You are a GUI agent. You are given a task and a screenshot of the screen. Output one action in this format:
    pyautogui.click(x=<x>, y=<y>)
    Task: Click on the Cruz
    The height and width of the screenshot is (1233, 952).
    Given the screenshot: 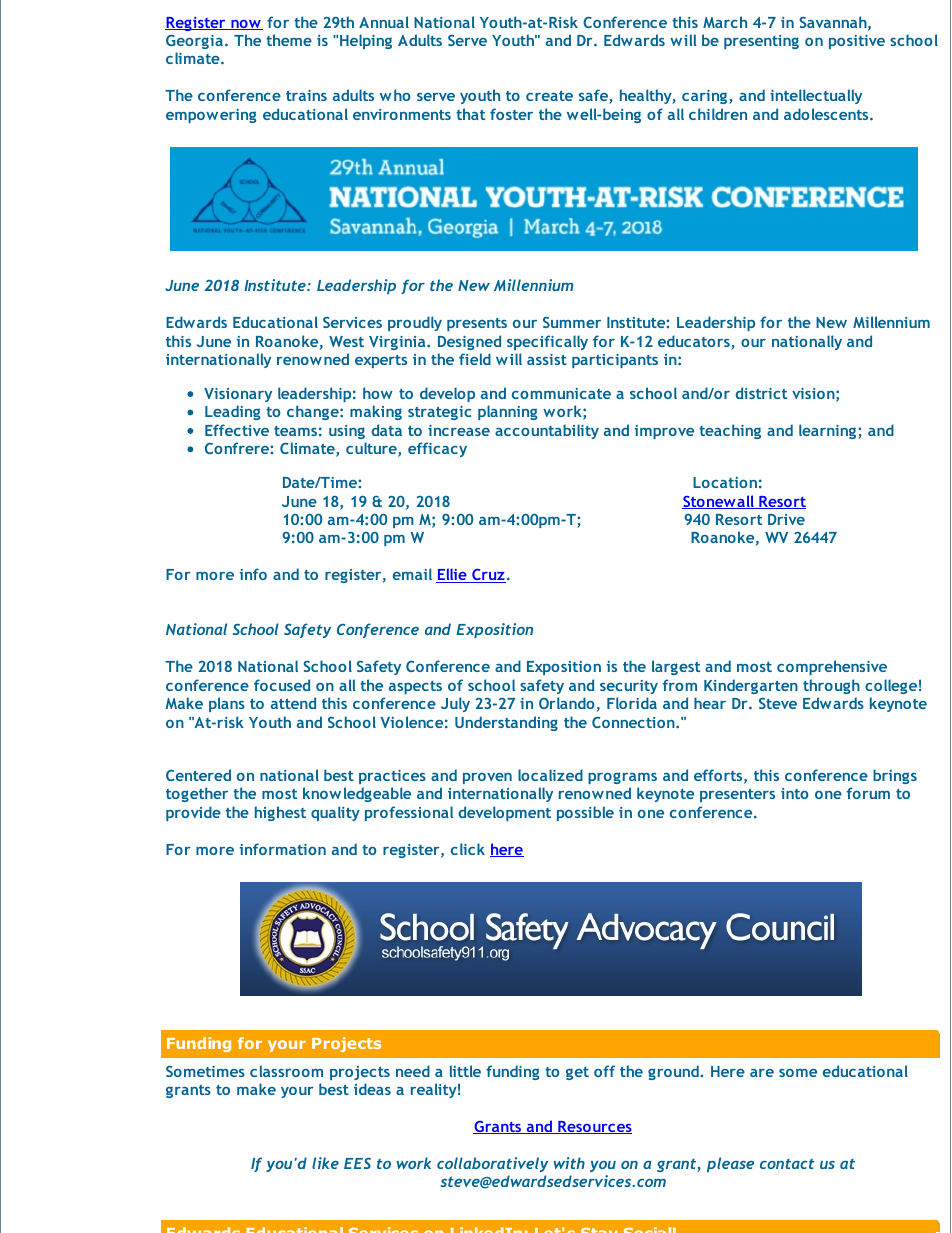 What is the action you would take?
    pyautogui.click(x=488, y=576)
